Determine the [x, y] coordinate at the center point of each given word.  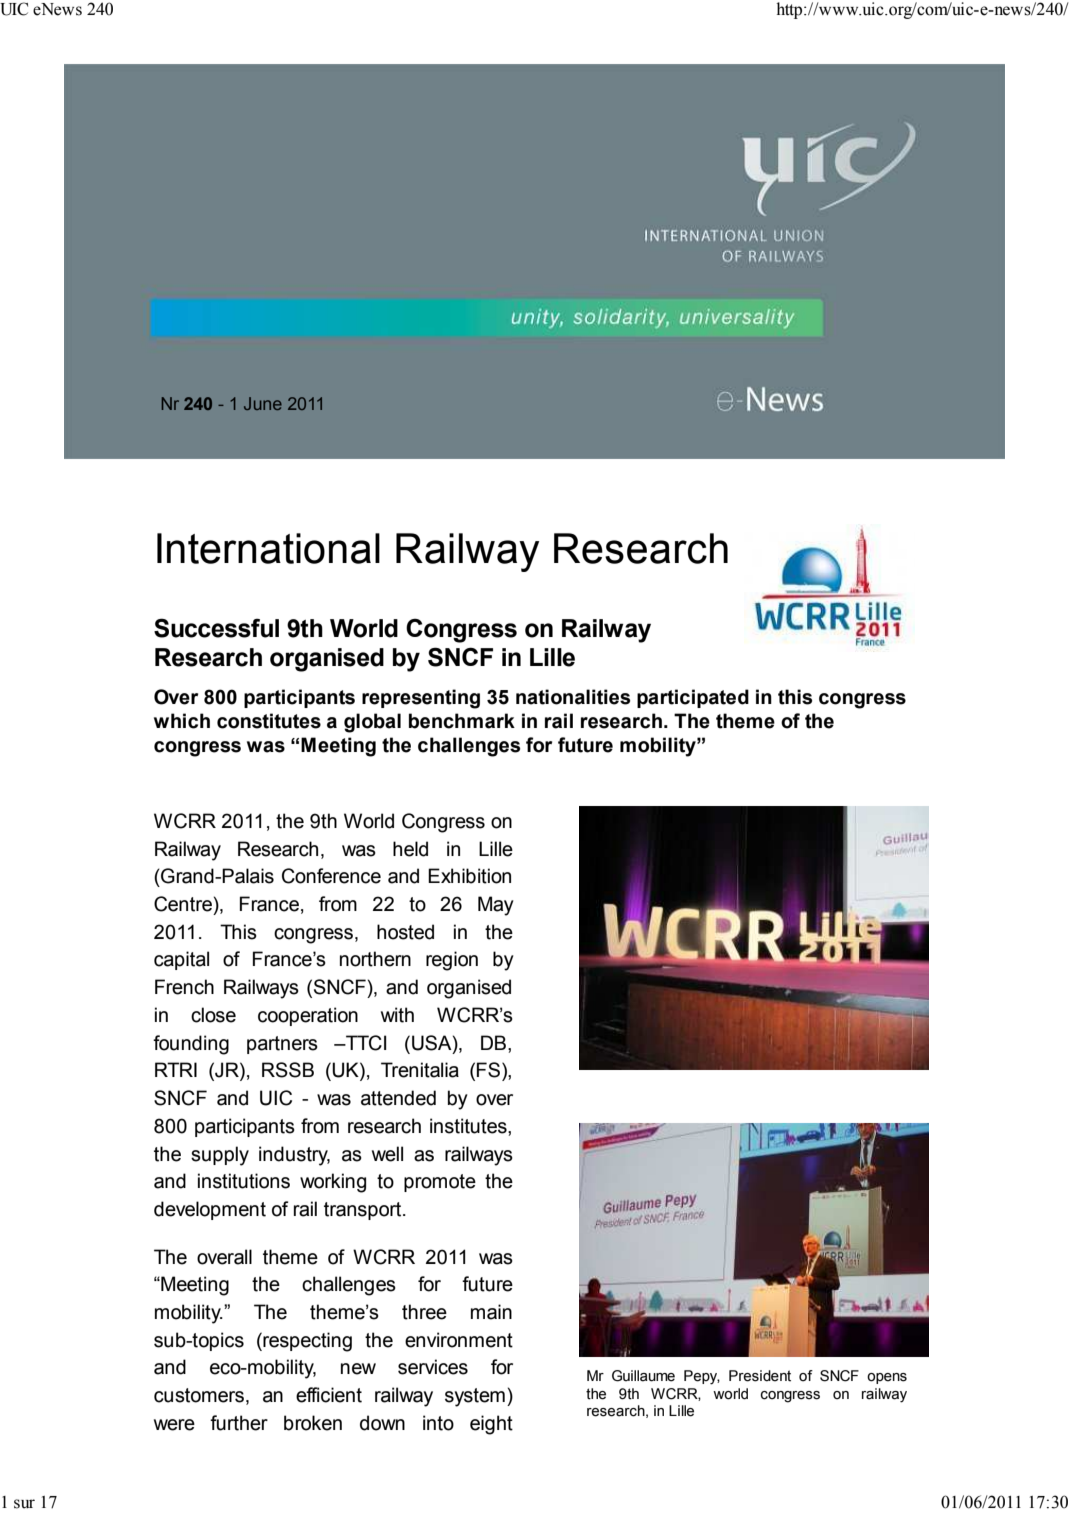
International [268, 548]
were [174, 1425]
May [496, 906]
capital [181, 960]
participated [693, 698]
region [452, 961]
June [263, 403]
